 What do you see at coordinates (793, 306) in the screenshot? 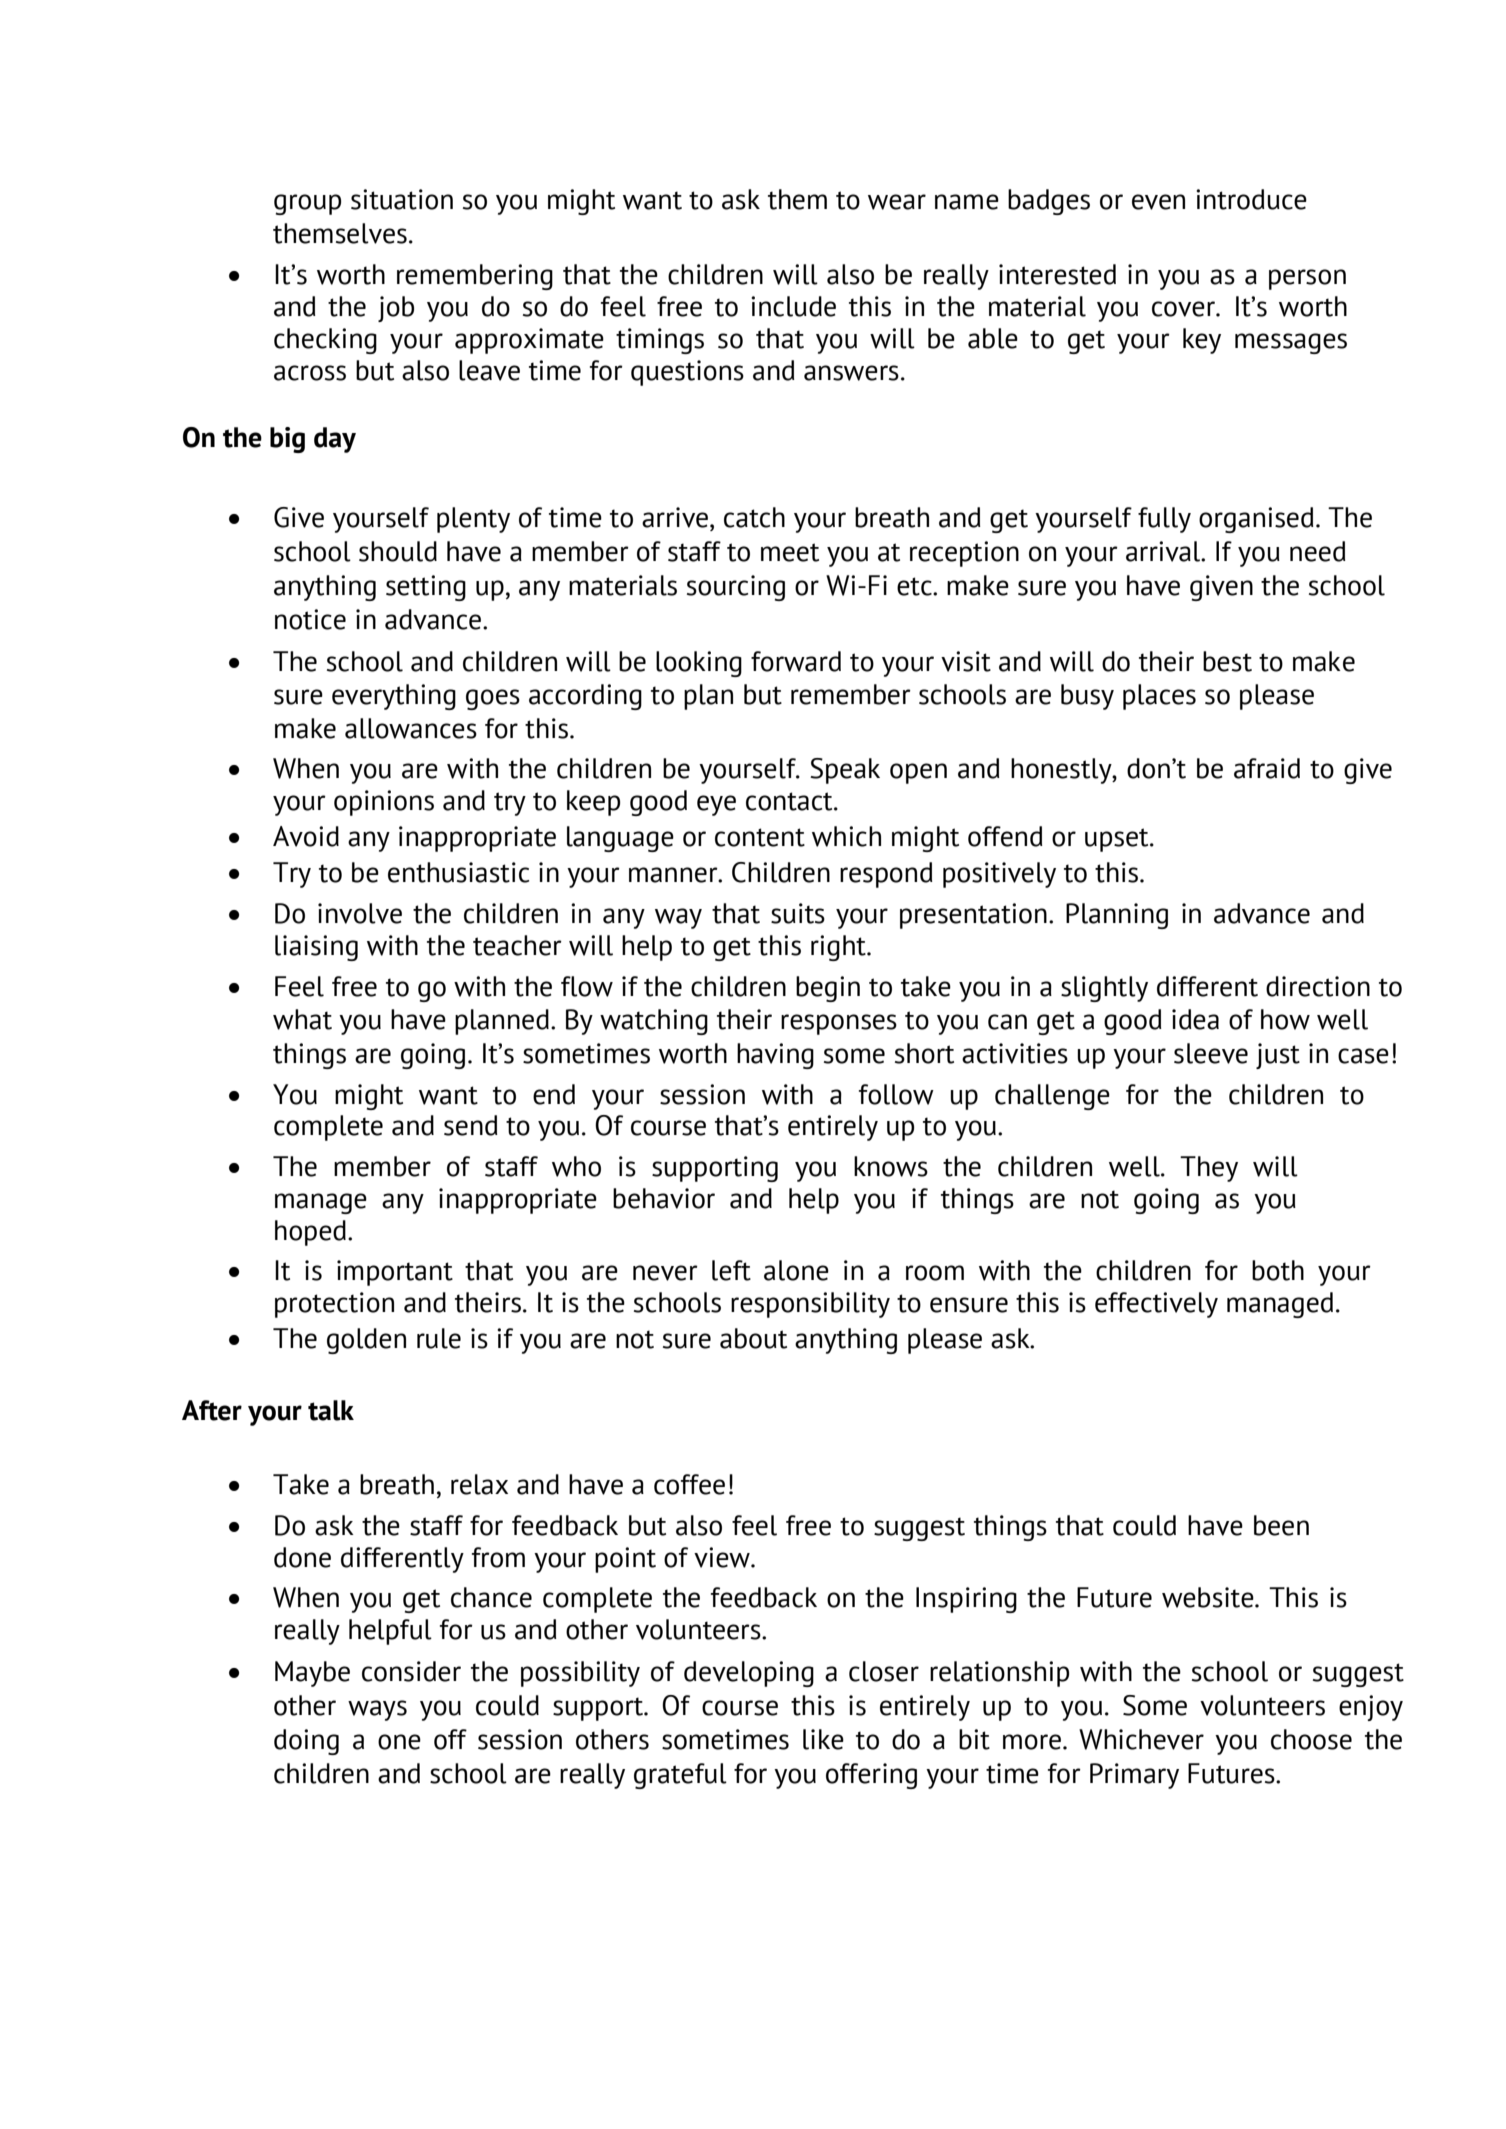
I see `include` at bounding box center [793, 306].
